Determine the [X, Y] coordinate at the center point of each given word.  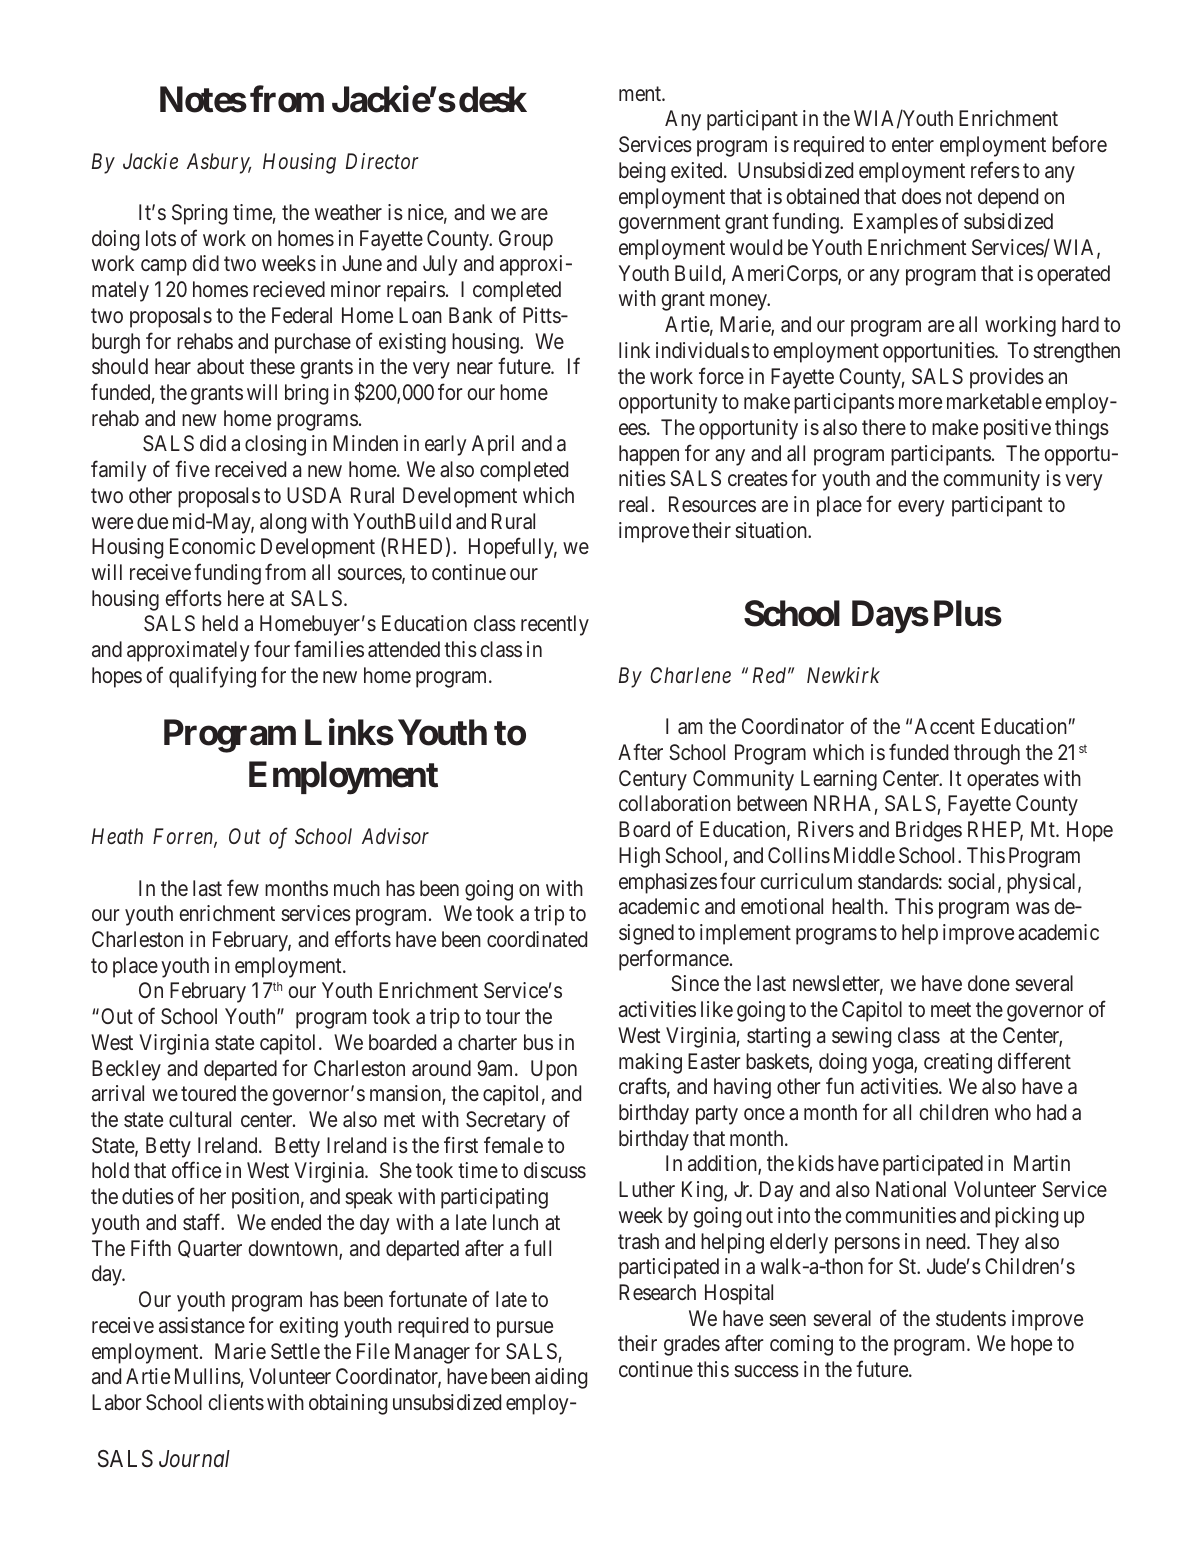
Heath [117, 836]
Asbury [219, 163]
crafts [643, 1086]
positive [1017, 429]
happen [649, 455]
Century [653, 780]
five [192, 469]
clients [236, 1402]
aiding [561, 1378]
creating [958, 1063]
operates [1003, 781]
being [642, 172]
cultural [200, 1119]
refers [995, 169]
